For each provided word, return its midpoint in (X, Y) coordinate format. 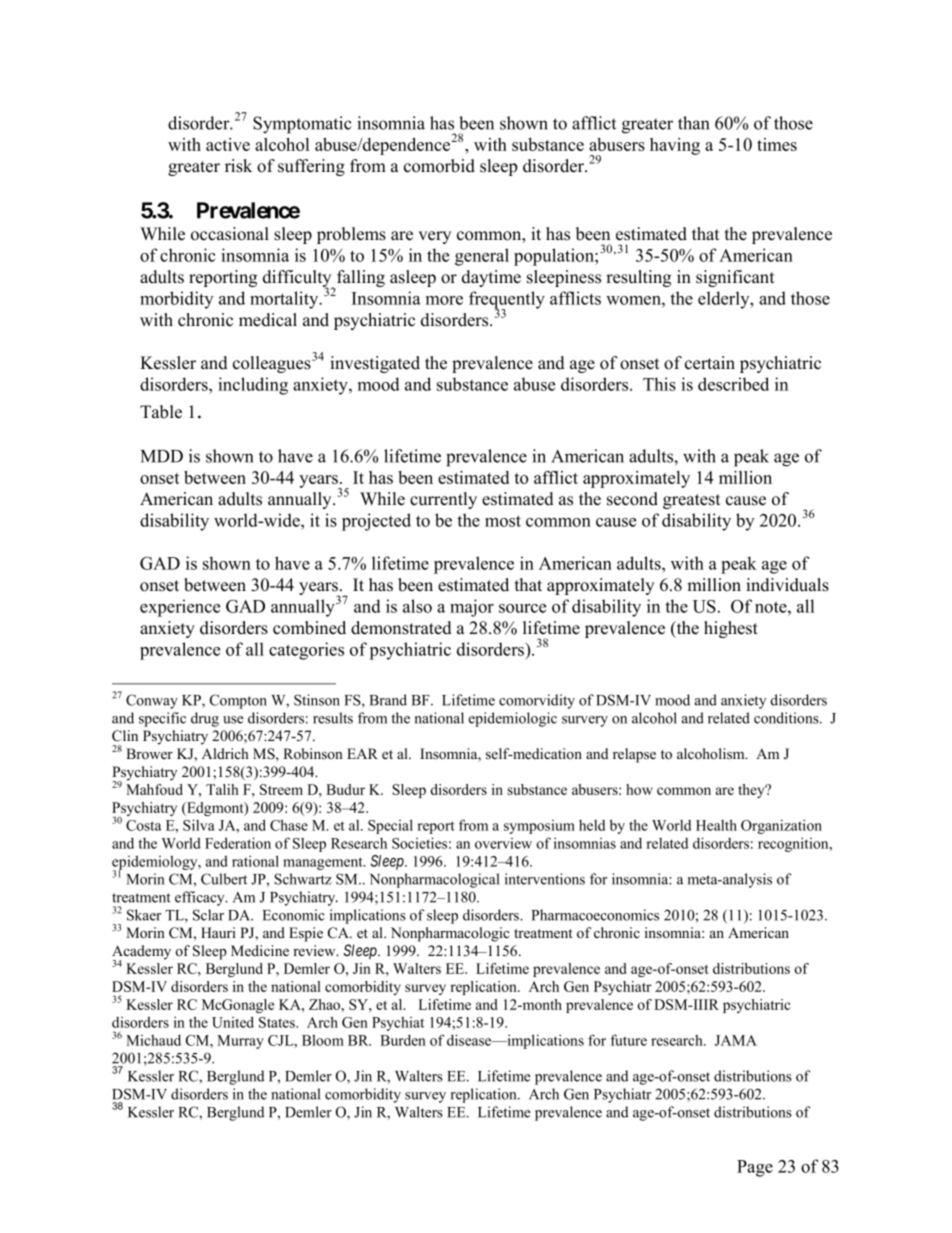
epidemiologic (513, 719)
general (482, 257)
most (503, 521)
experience (180, 608)
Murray (240, 1042)
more (444, 300)
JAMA (736, 1040)
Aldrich (225, 753)
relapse (634, 755)
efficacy (201, 898)
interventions (545, 879)
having (675, 146)
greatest (692, 501)
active (228, 144)
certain (710, 363)
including (253, 386)
